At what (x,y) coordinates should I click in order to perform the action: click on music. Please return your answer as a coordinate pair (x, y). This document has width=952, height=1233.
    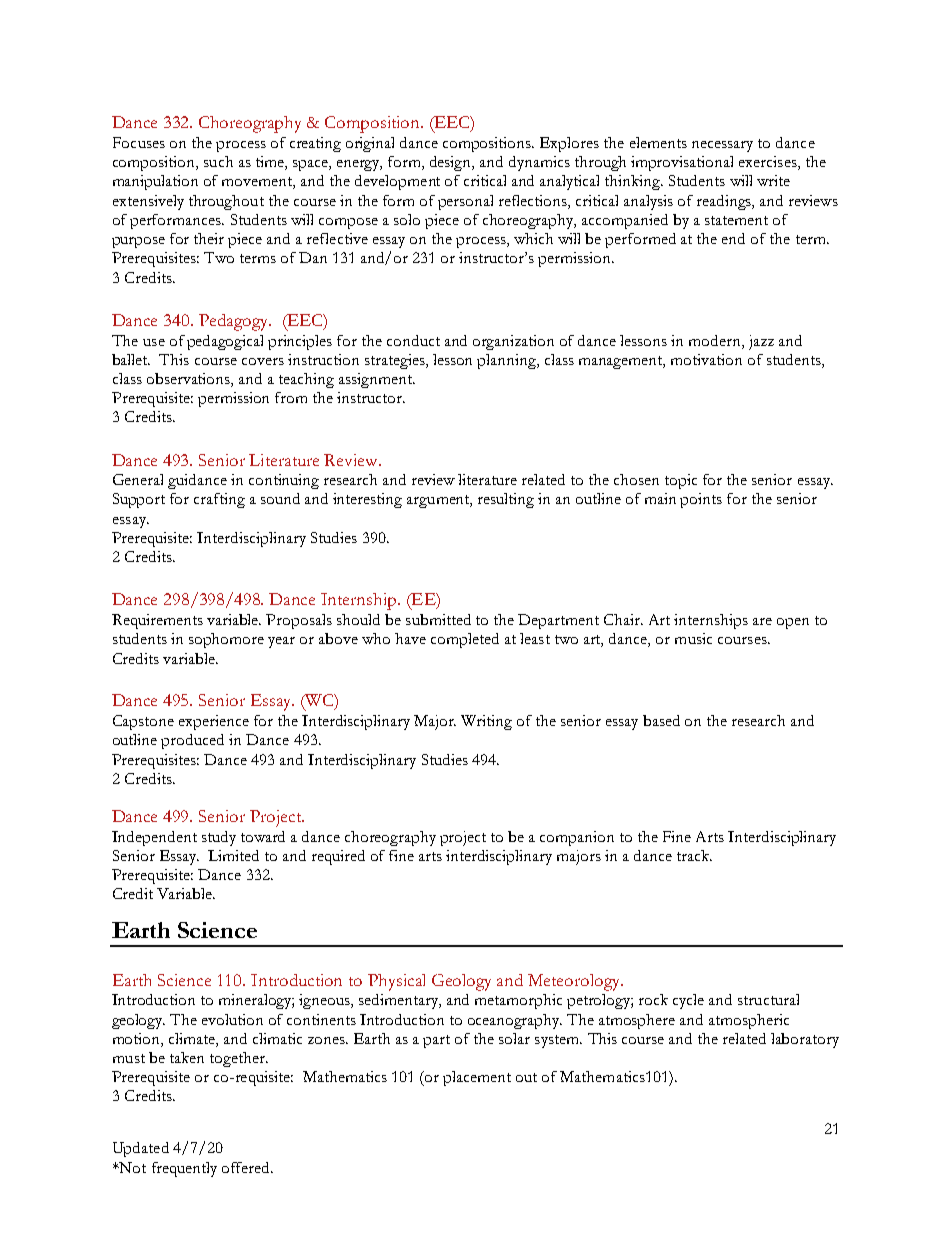
    Looking at the image, I should click on (693, 638).
